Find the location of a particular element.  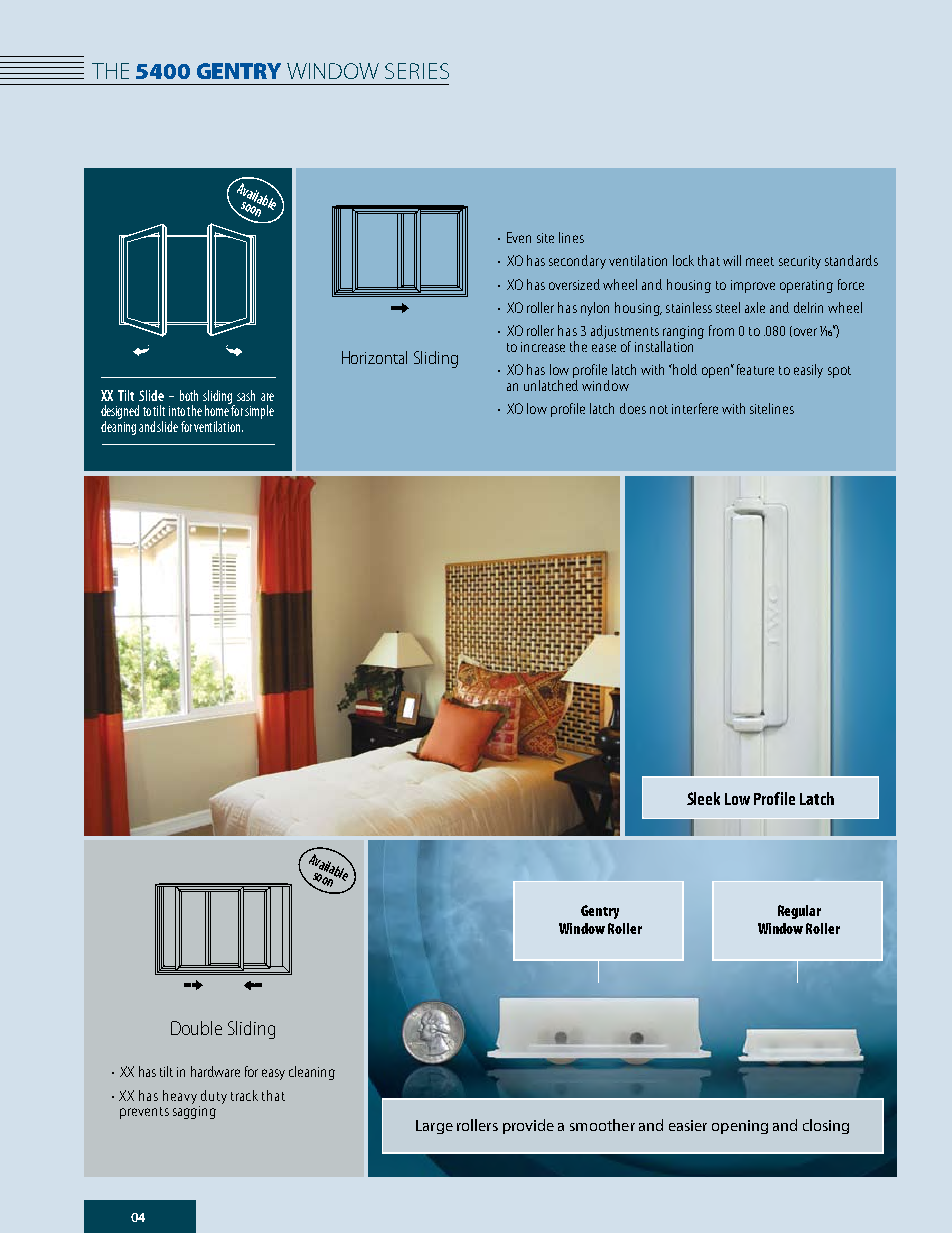

secondary is located at coordinates (577, 262).
